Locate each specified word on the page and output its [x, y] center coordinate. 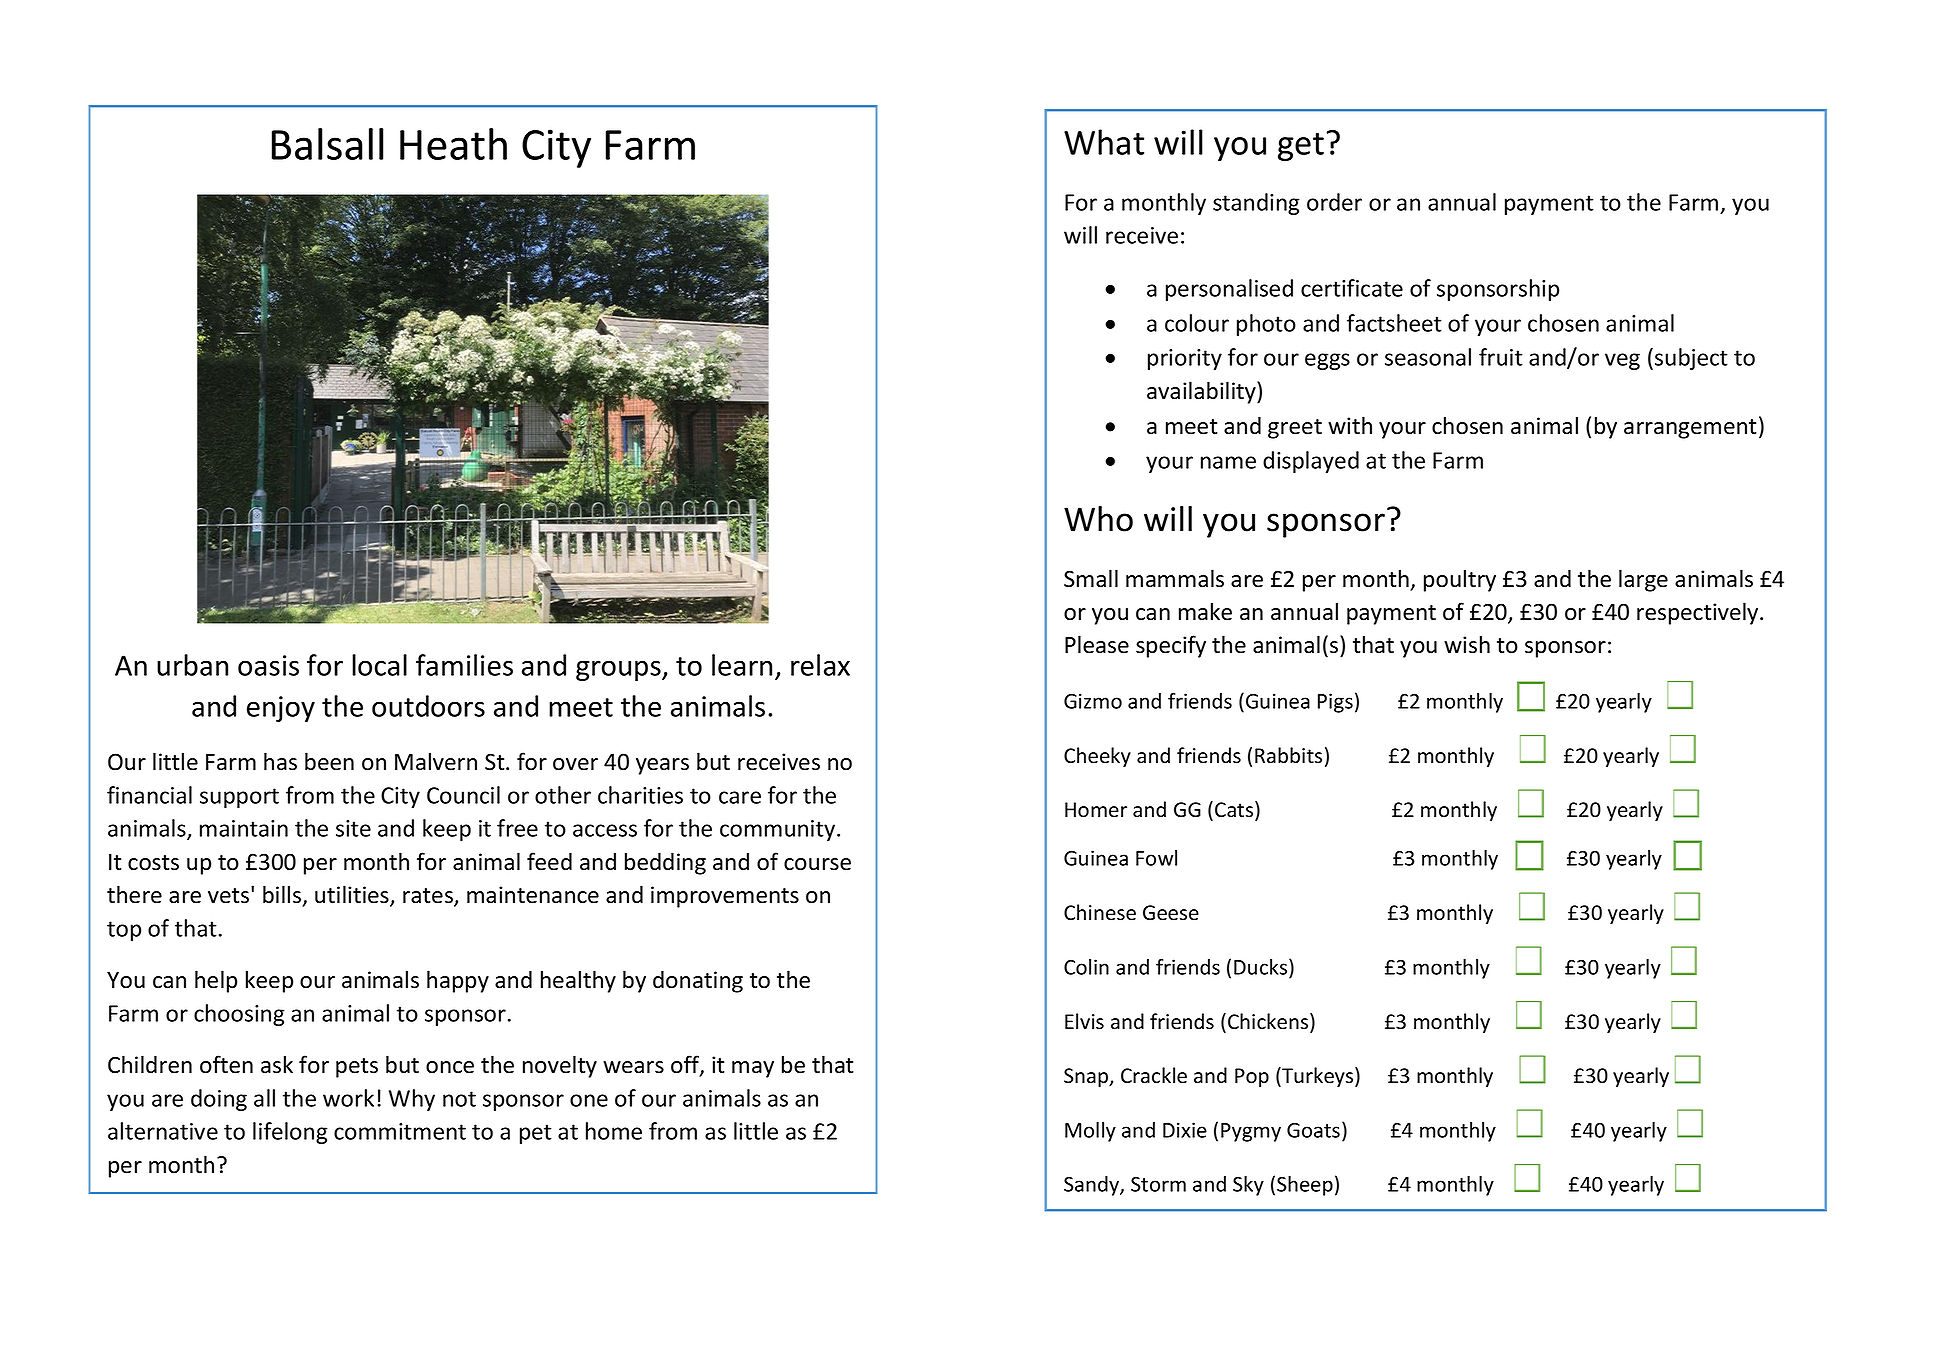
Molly [1090, 1132]
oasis [268, 665]
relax [820, 665]
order [1334, 202]
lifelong [290, 1133]
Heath [453, 144]
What [1104, 142]
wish [1467, 644]
